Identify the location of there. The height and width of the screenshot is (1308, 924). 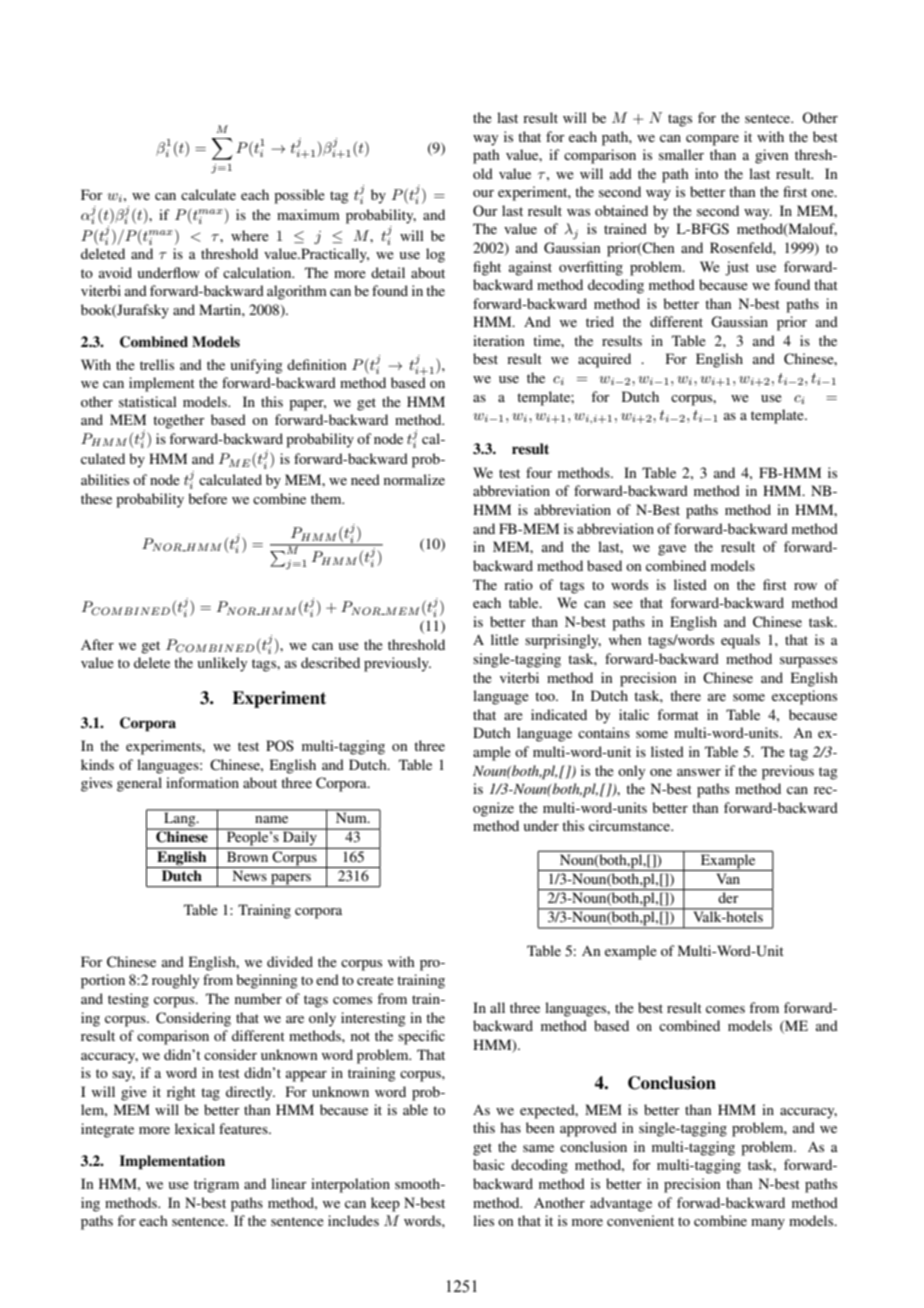
(685, 695).
